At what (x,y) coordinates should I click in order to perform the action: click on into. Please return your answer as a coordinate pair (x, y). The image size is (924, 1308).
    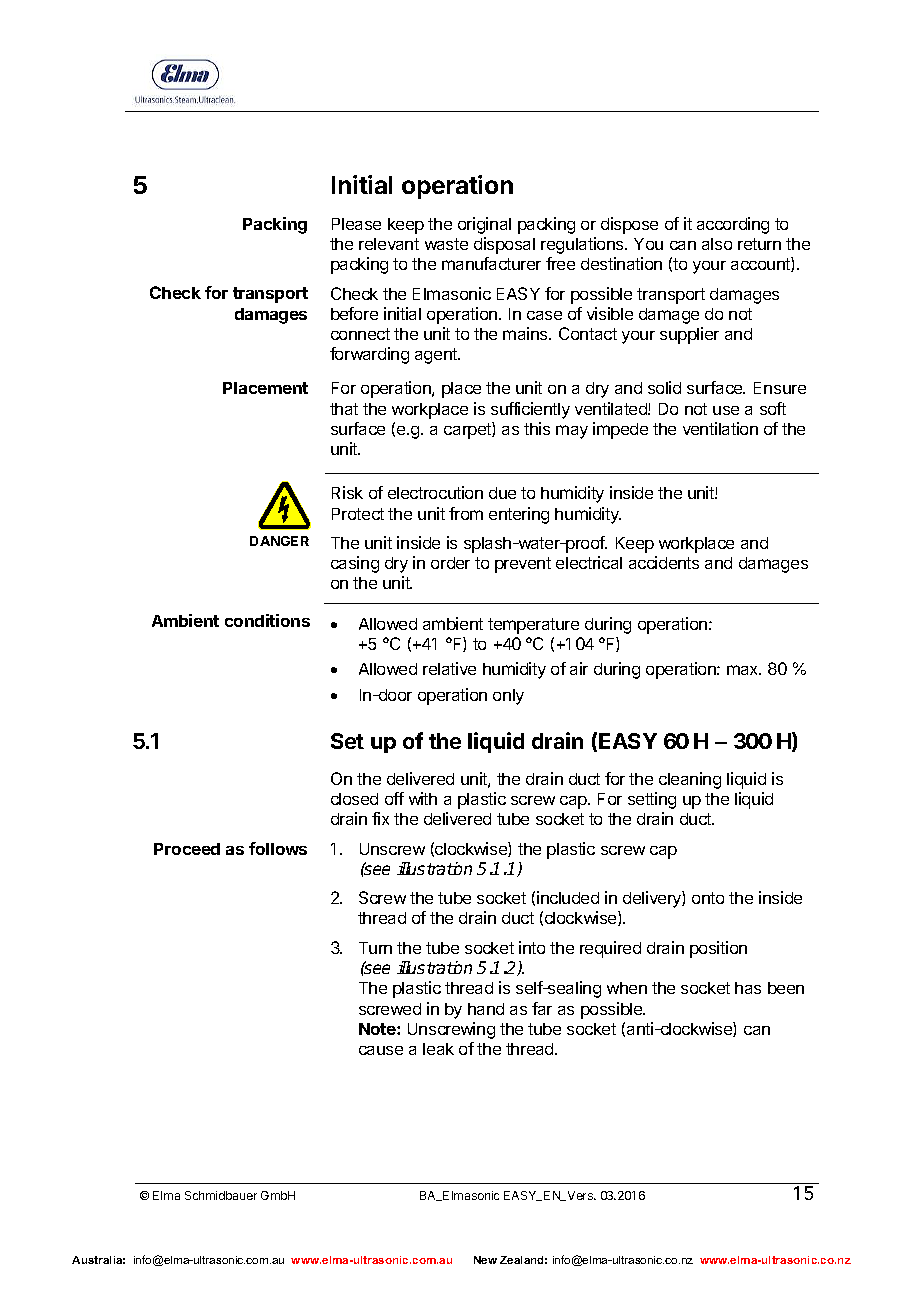
    Looking at the image, I should click on (532, 947).
